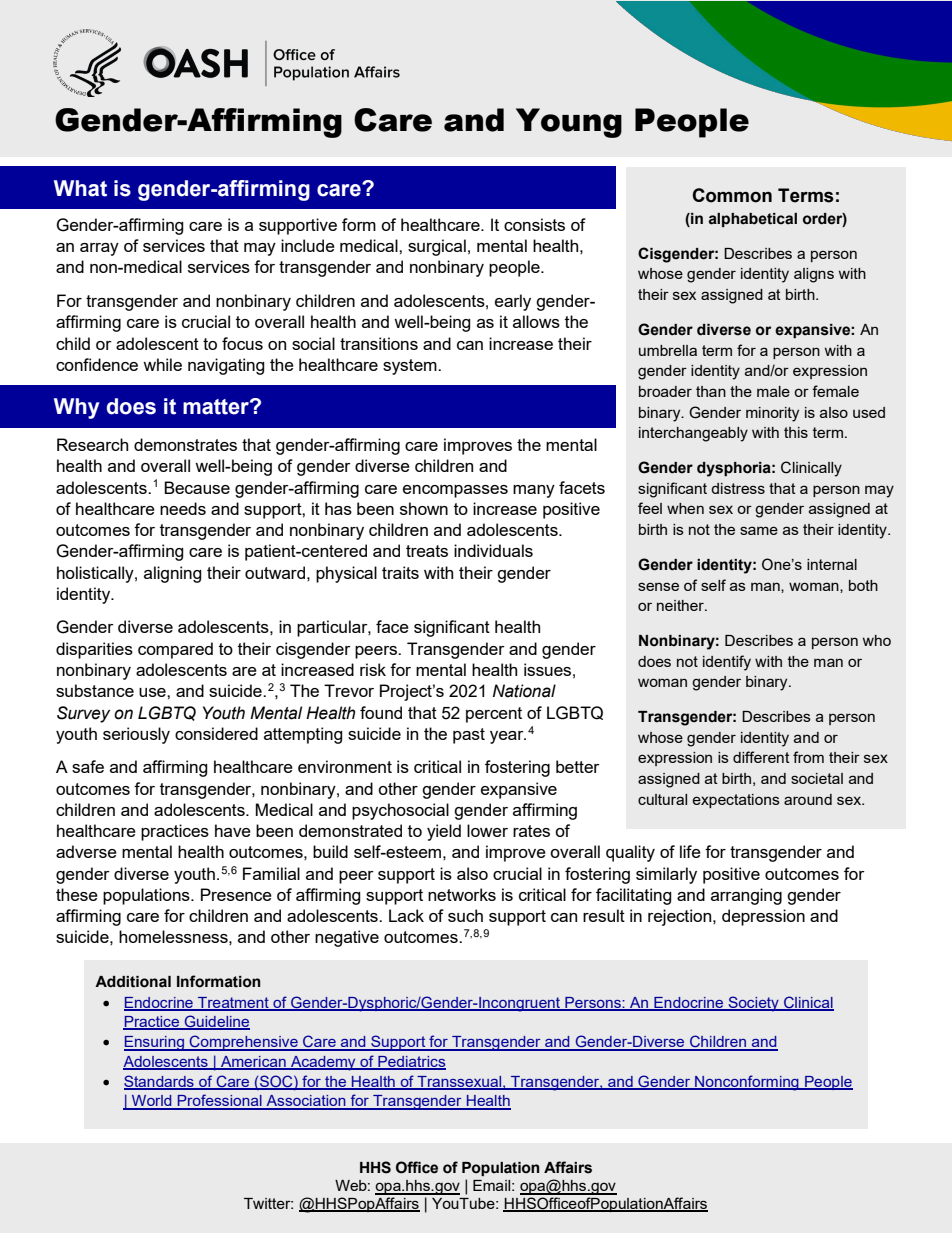  What do you see at coordinates (160, 1082) in the page?
I see `Standards` at bounding box center [160, 1082].
